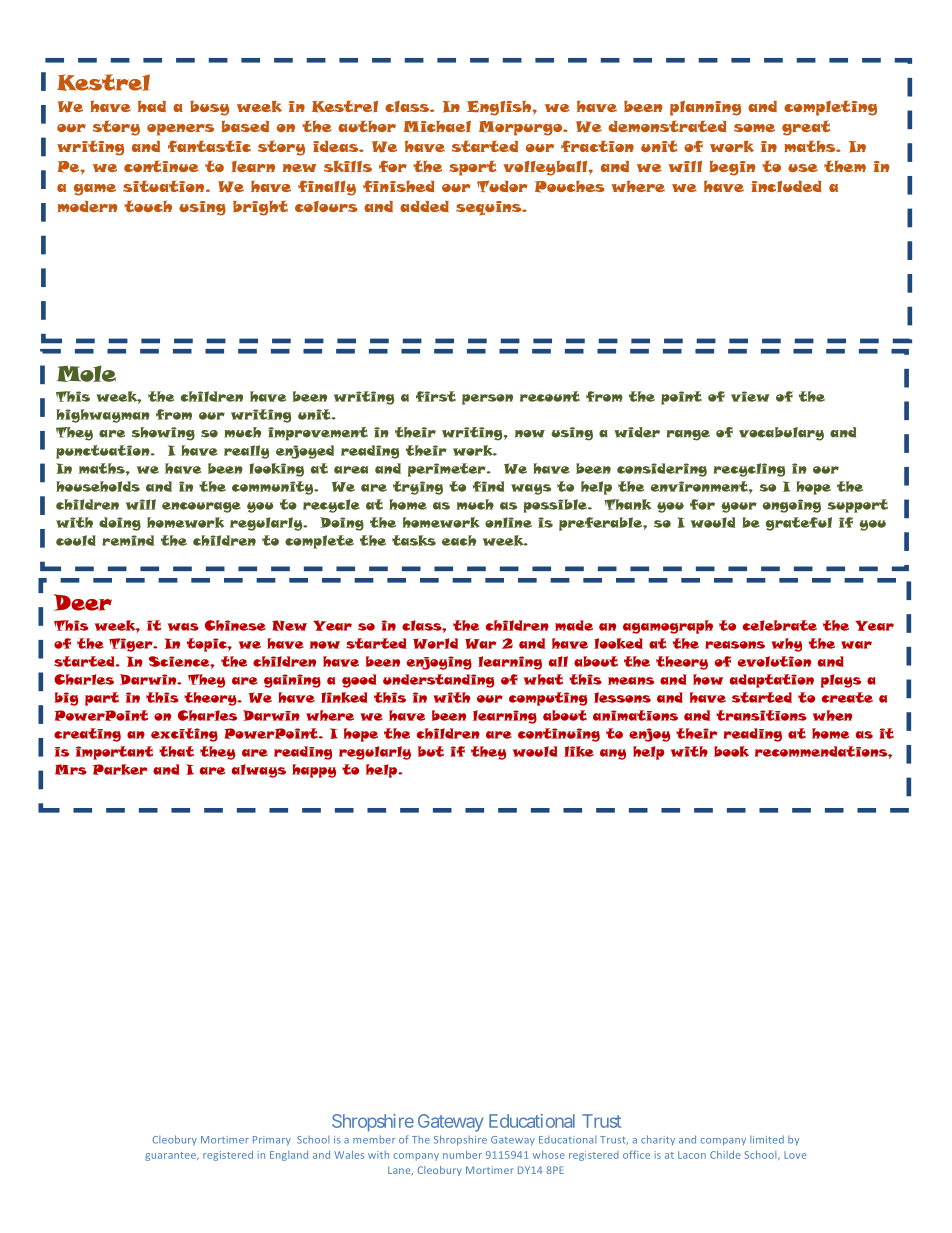 This screenshot has width=952, height=1233. I want to click on but, so click(431, 751).
